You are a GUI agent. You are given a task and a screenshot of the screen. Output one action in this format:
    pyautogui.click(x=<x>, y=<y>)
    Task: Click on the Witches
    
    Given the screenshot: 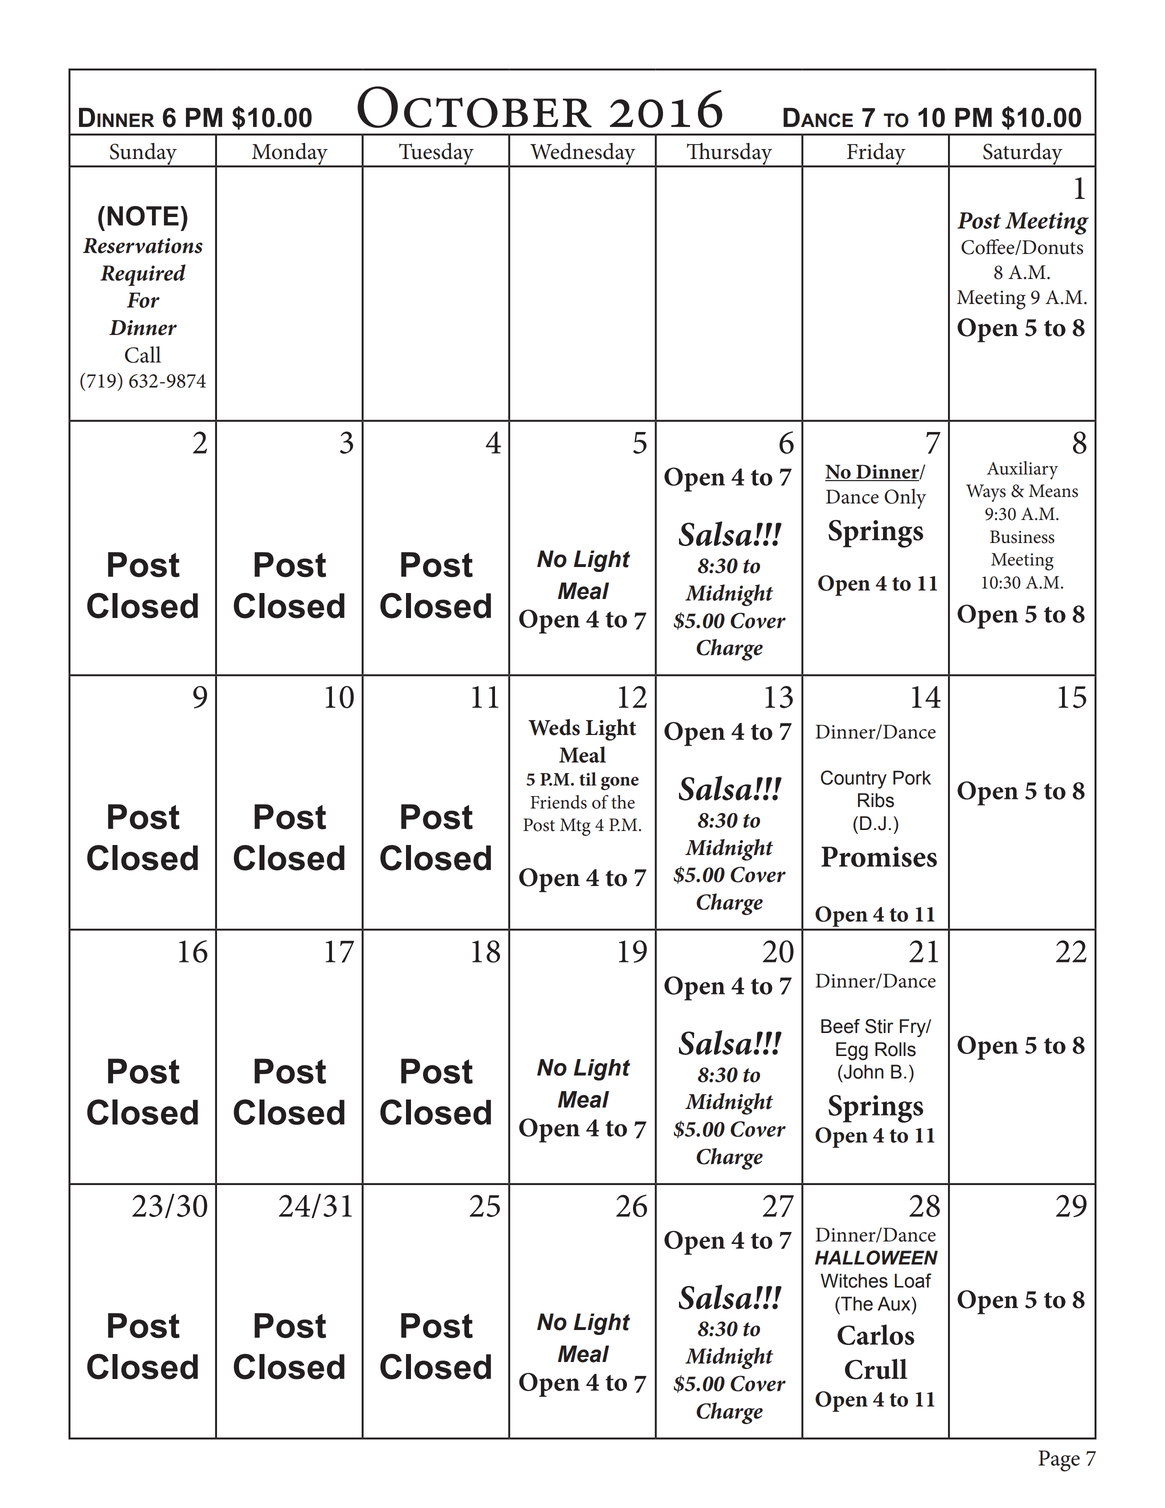 What is the action you would take?
    pyautogui.click(x=854, y=1280)
